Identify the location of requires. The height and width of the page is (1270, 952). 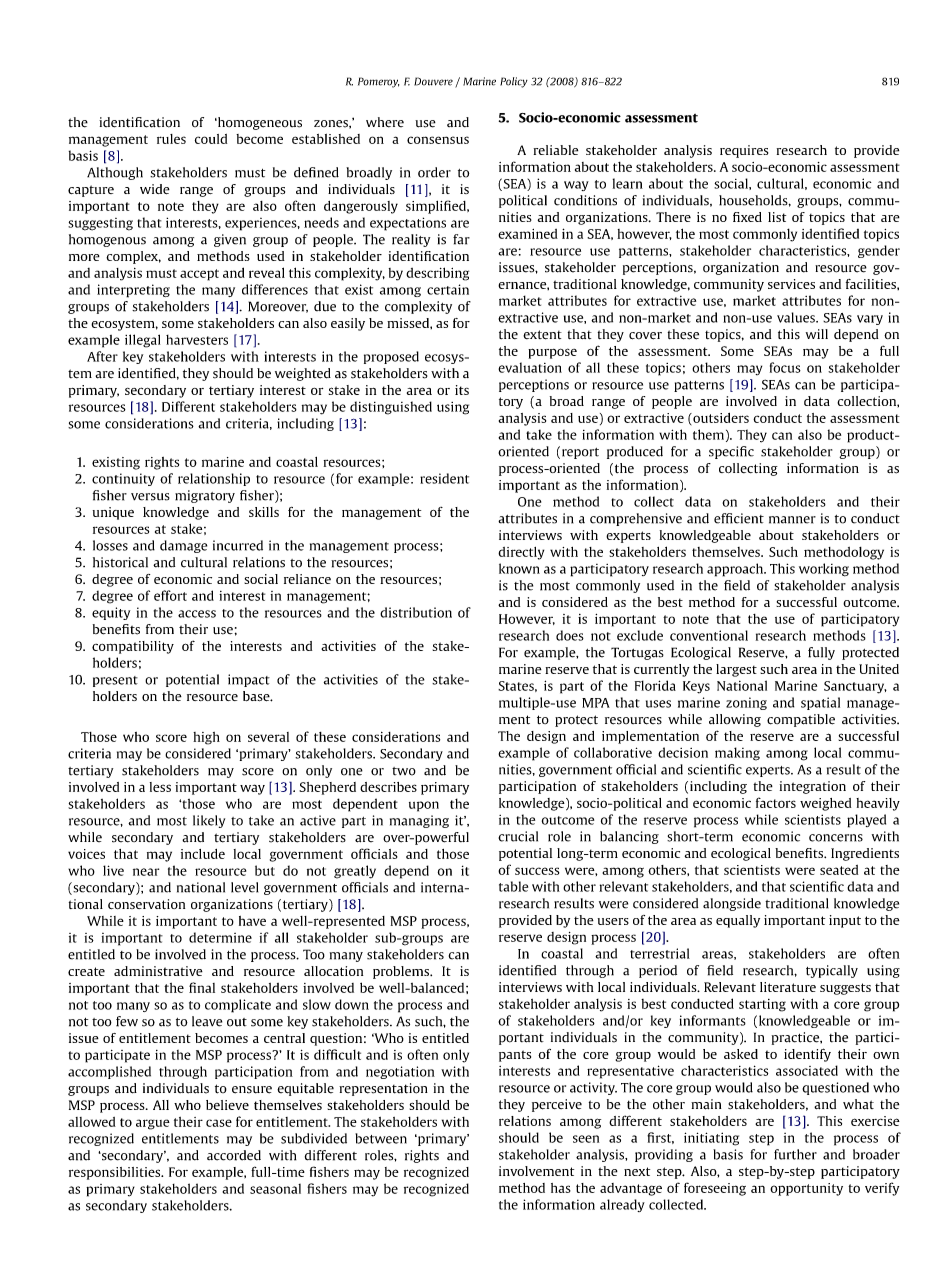
(744, 151).
